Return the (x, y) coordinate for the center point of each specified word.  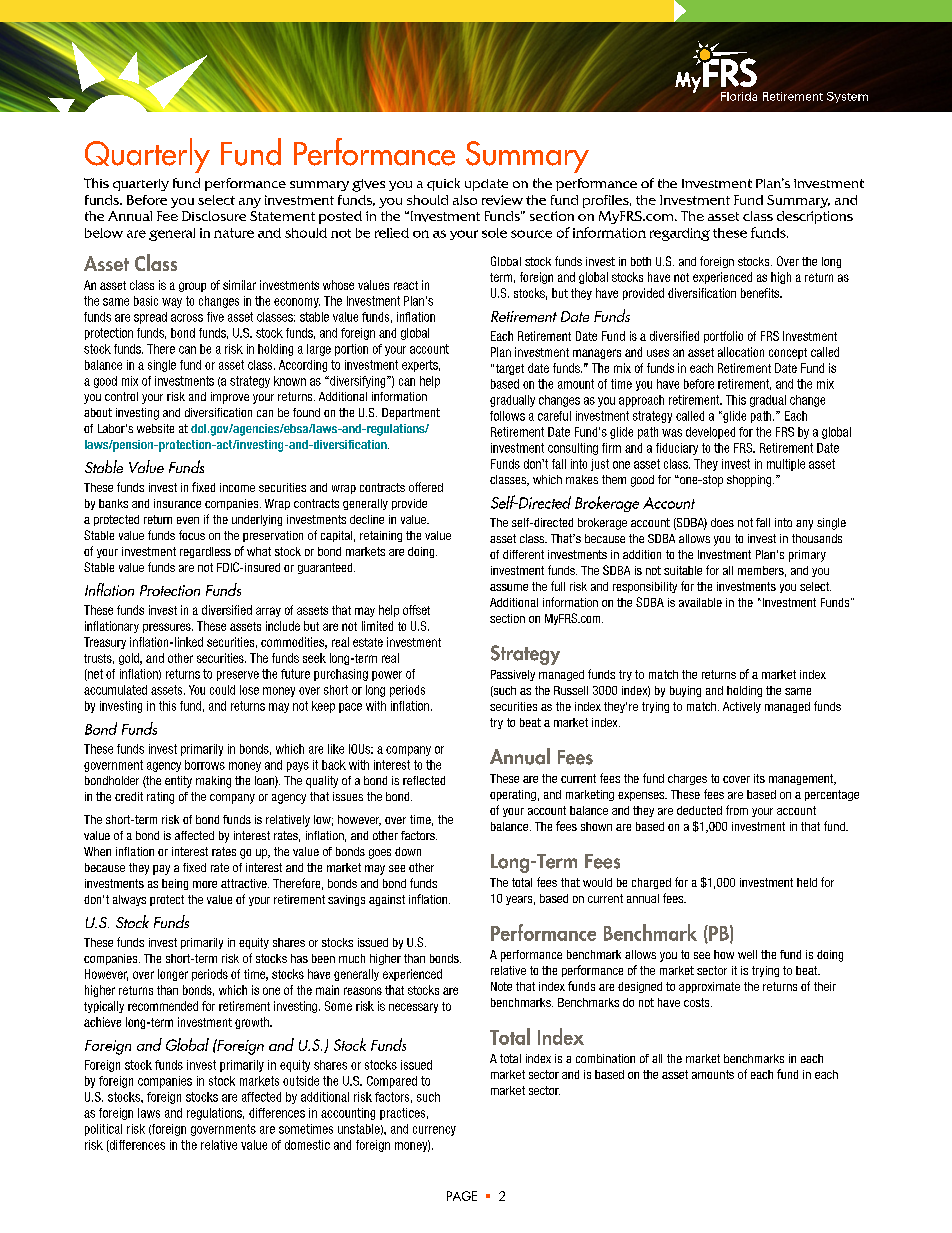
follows (507, 416)
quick (443, 184)
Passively (513, 675)
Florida (739, 96)
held (807, 882)
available (700, 602)
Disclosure (214, 216)
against (387, 900)
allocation (741, 352)
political (103, 1130)
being (175, 884)
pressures (168, 628)
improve (230, 398)
